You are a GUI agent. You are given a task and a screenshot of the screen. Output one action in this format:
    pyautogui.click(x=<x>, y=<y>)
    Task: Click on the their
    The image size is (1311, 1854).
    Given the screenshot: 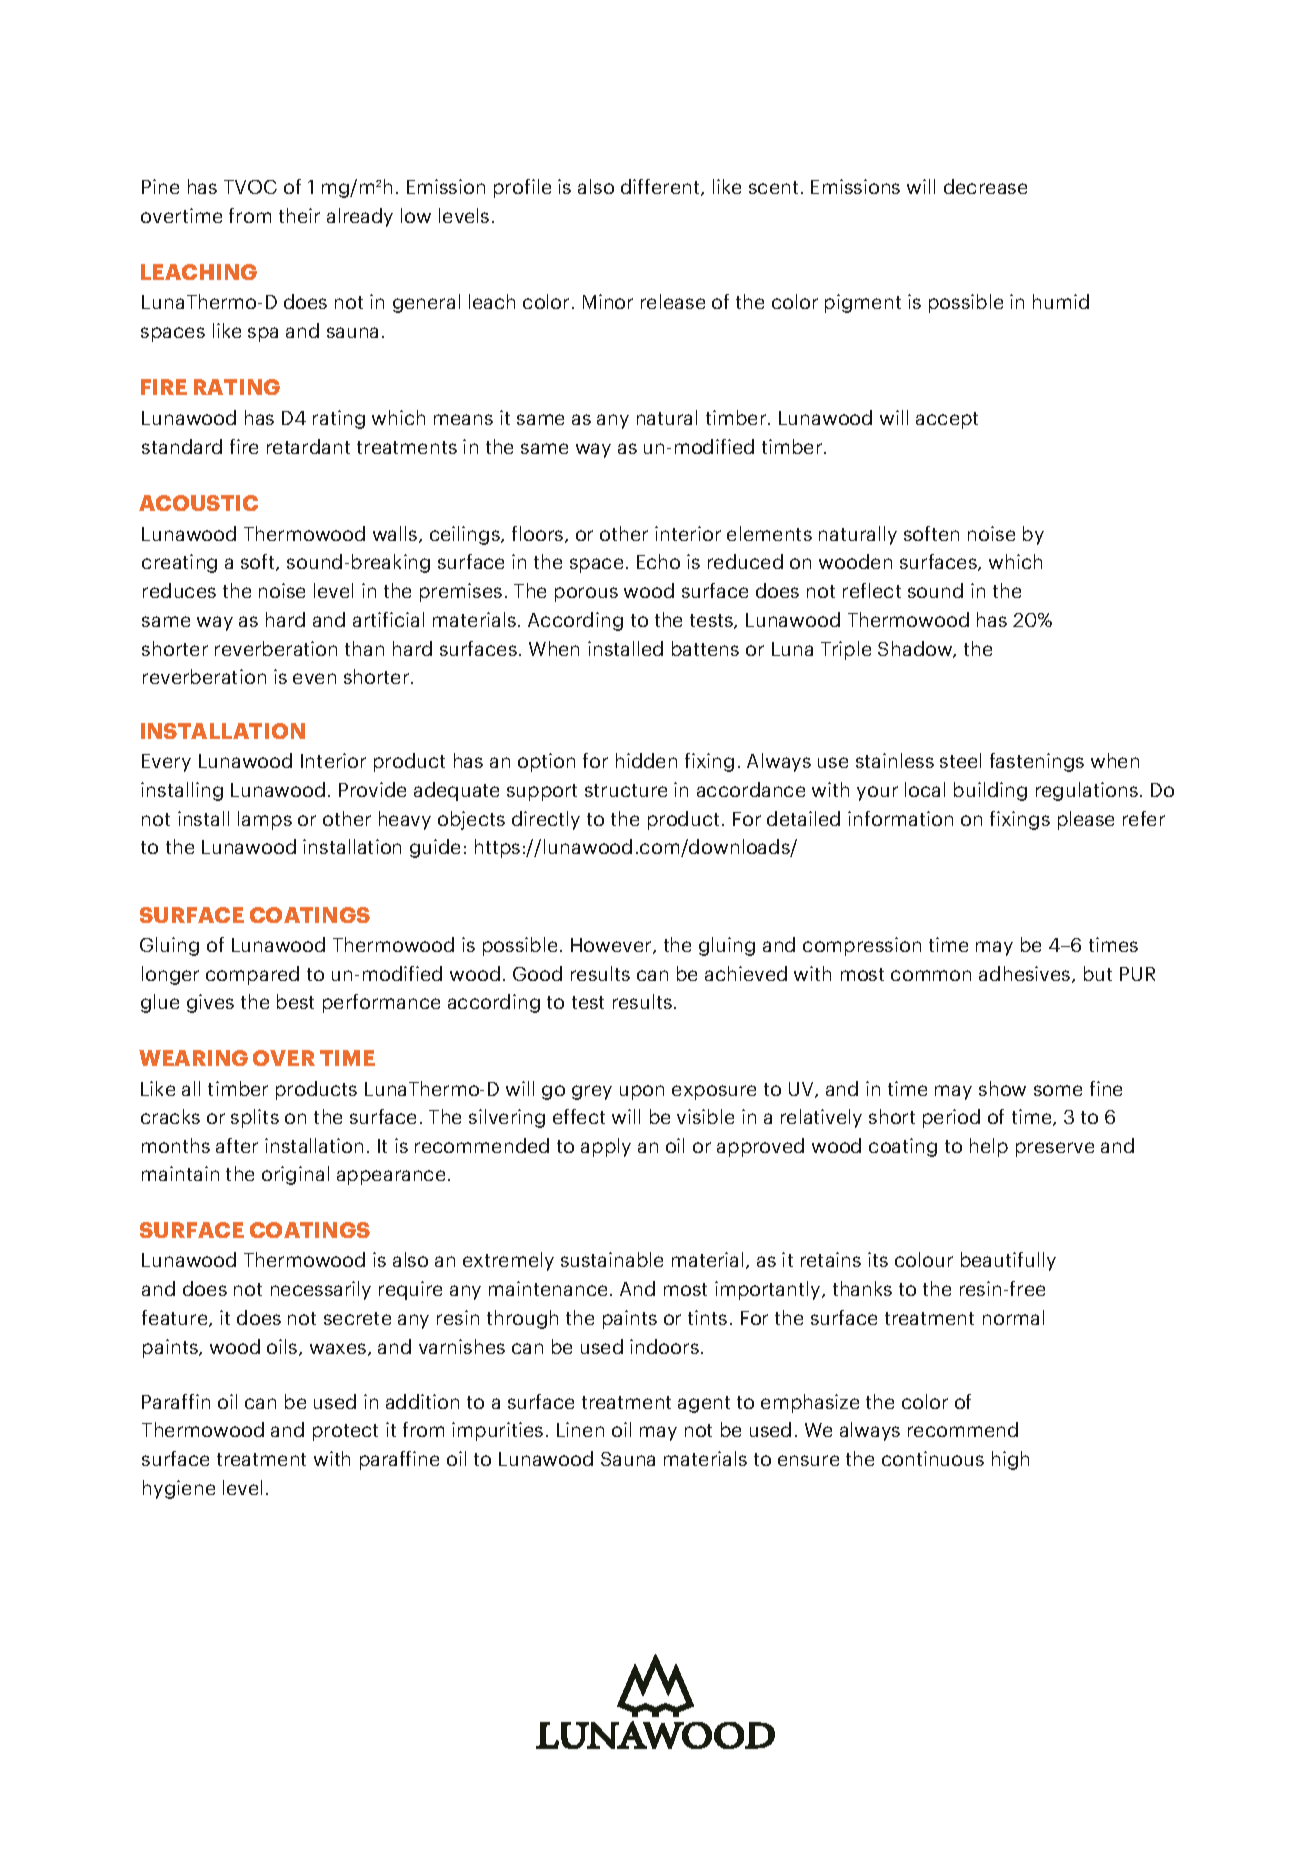 What is the action you would take?
    pyautogui.click(x=299, y=215)
